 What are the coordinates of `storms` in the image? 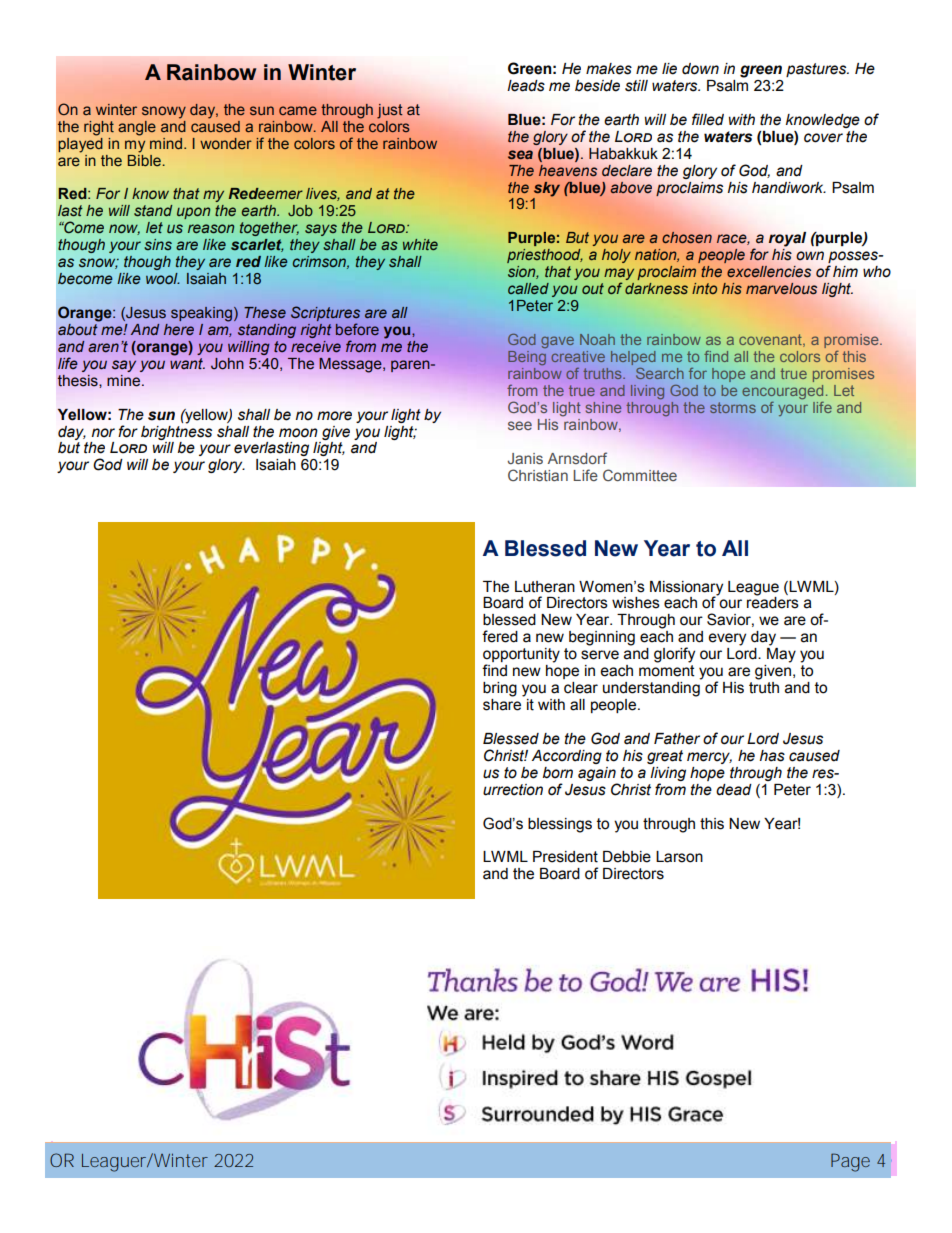 It's located at (733, 407).
